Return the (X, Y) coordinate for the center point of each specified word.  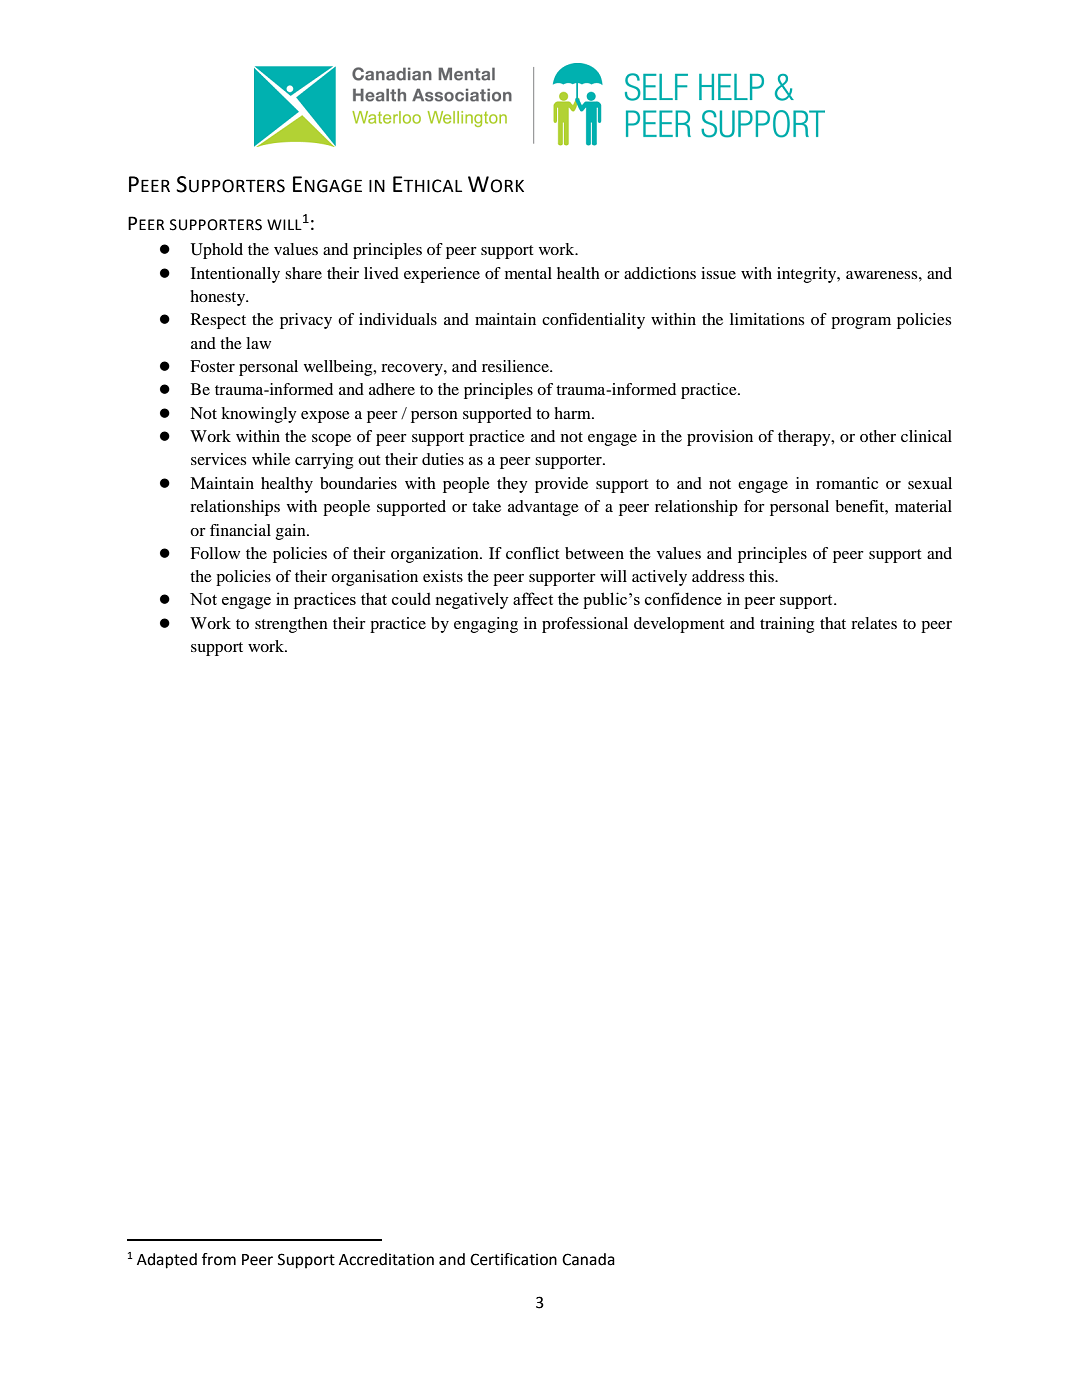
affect (533, 598)
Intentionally (235, 275)
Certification (513, 1259)
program (861, 323)
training (787, 625)
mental (528, 273)
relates (874, 623)
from (219, 1259)
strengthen (291, 625)
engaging (486, 625)
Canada (588, 1259)
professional (585, 625)
